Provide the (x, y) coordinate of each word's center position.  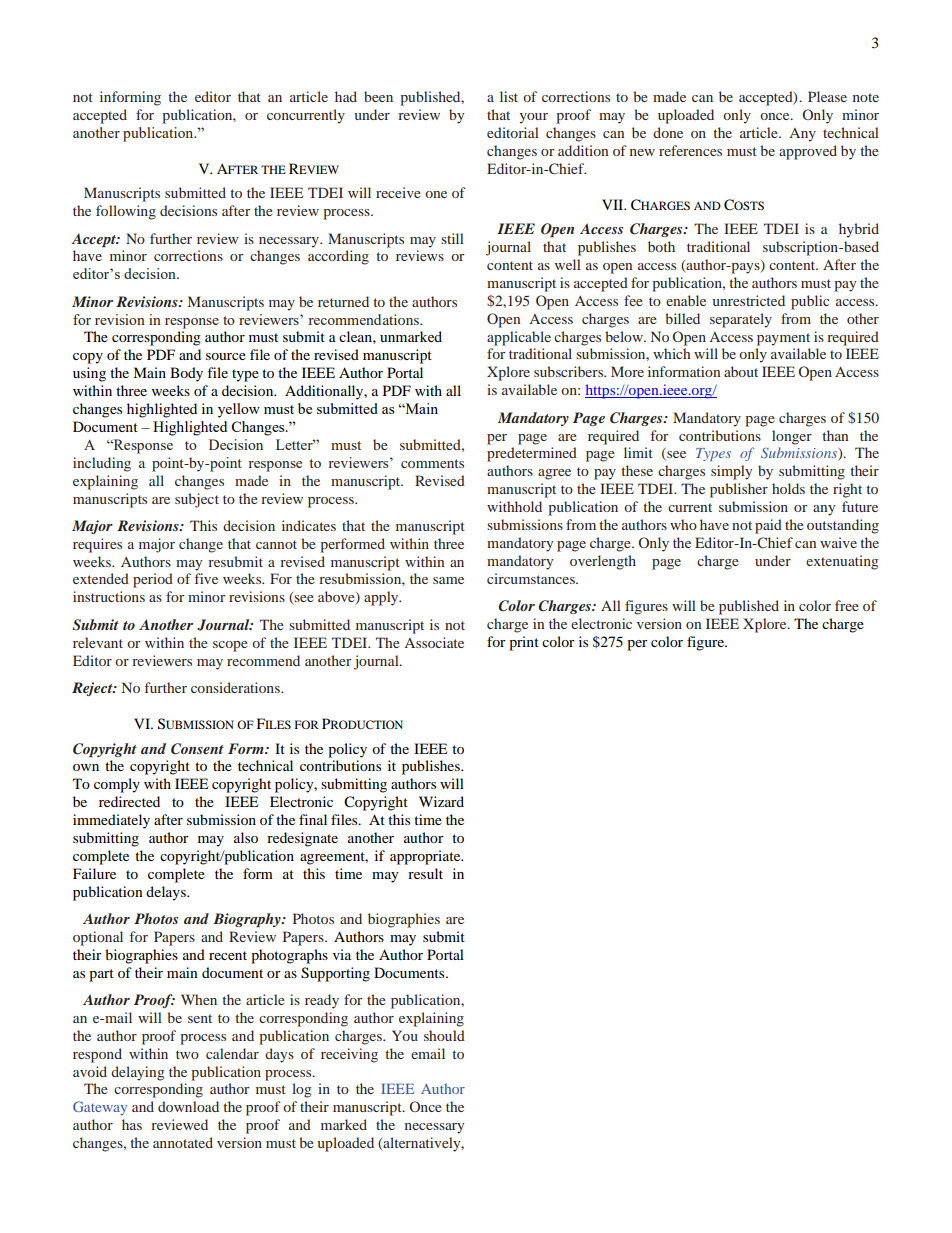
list (509, 96)
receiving (349, 1055)
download (188, 1106)
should (444, 1035)
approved (808, 152)
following (126, 212)
